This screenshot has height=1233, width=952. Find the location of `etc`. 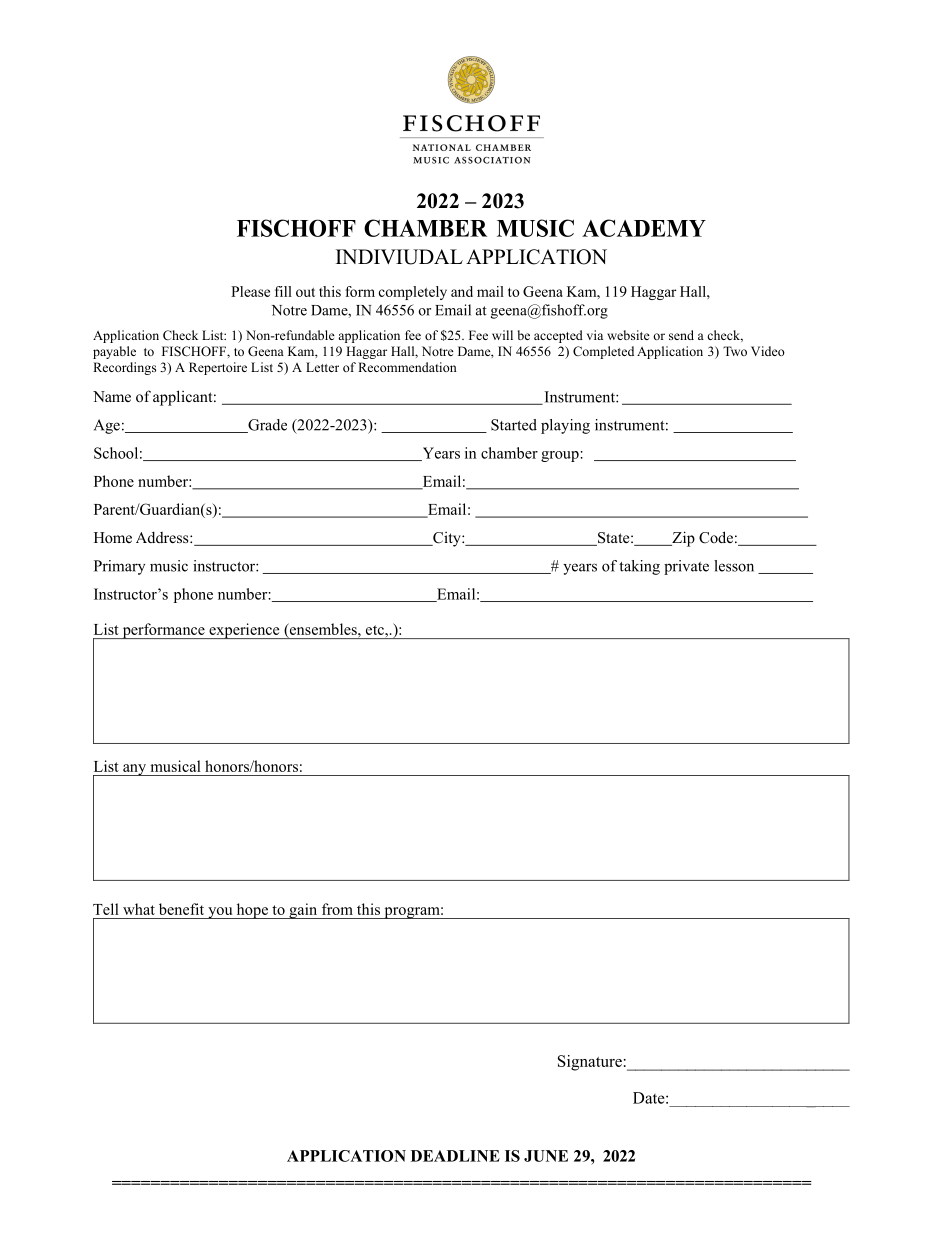

etc is located at coordinates (376, 630).
